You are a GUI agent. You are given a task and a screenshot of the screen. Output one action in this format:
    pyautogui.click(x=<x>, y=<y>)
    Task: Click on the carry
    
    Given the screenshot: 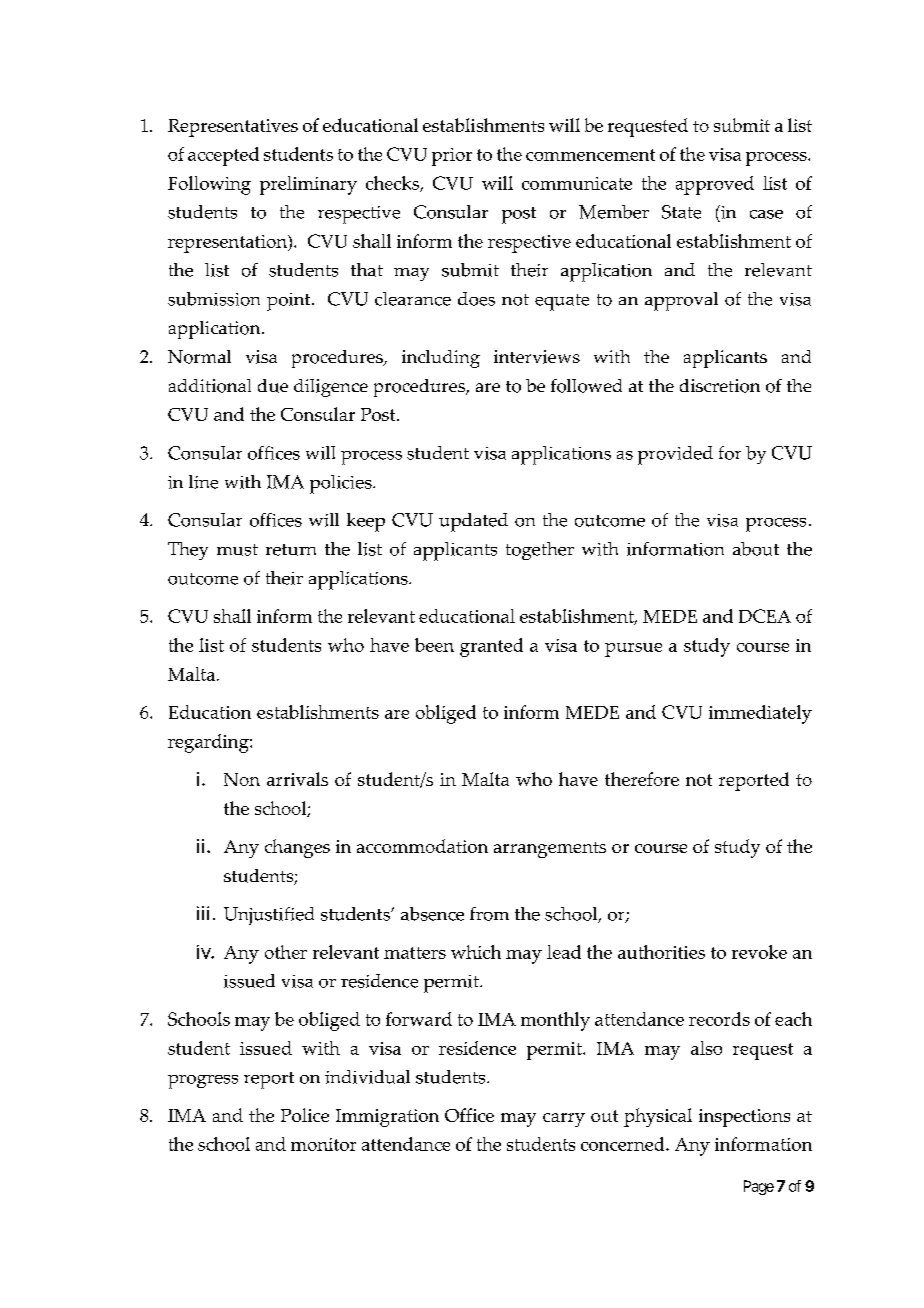 What is the action you would take?
    pyautogui.click(x=564, y=1120)
